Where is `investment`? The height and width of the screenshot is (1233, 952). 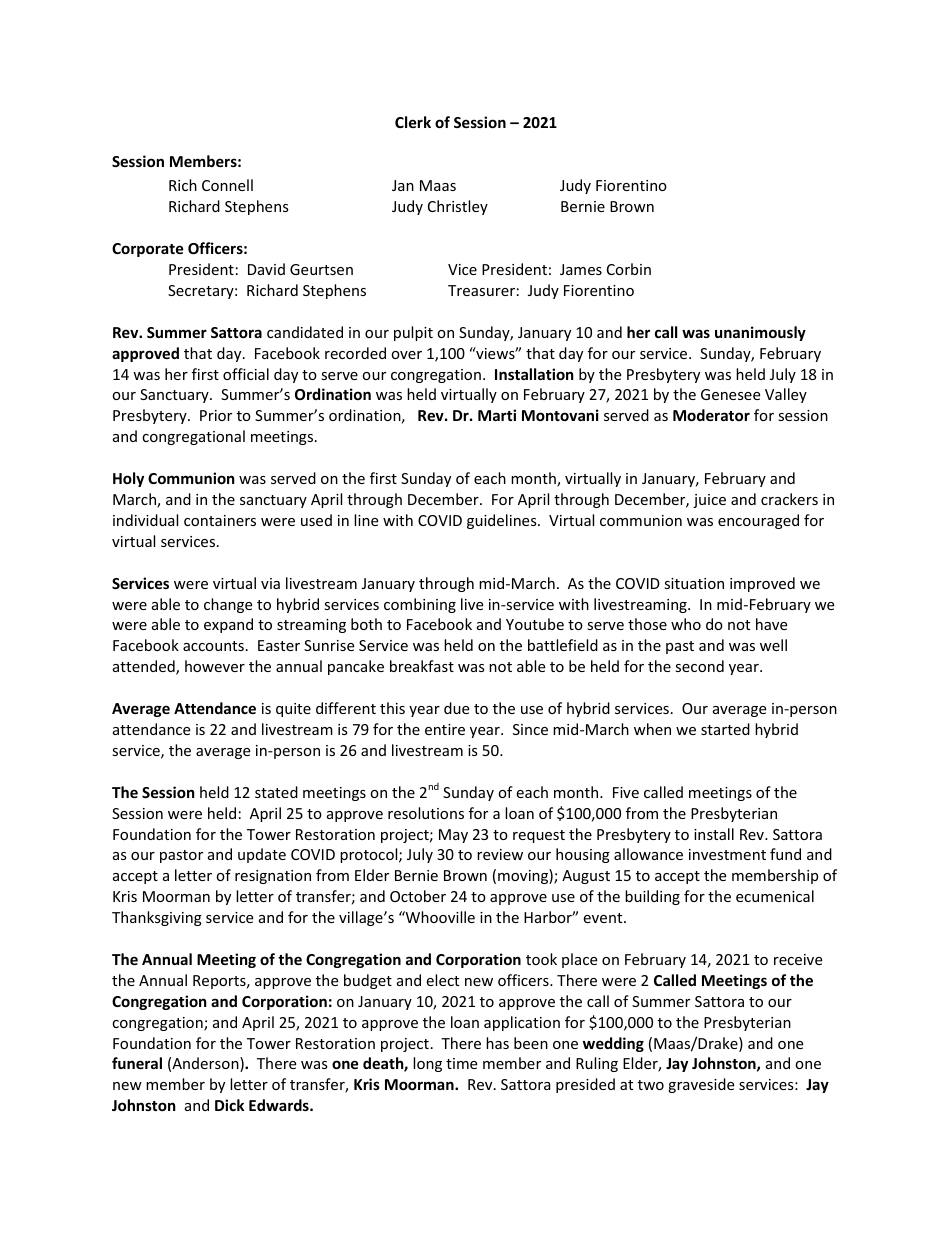 investment is located at coordinates (727, 854).
